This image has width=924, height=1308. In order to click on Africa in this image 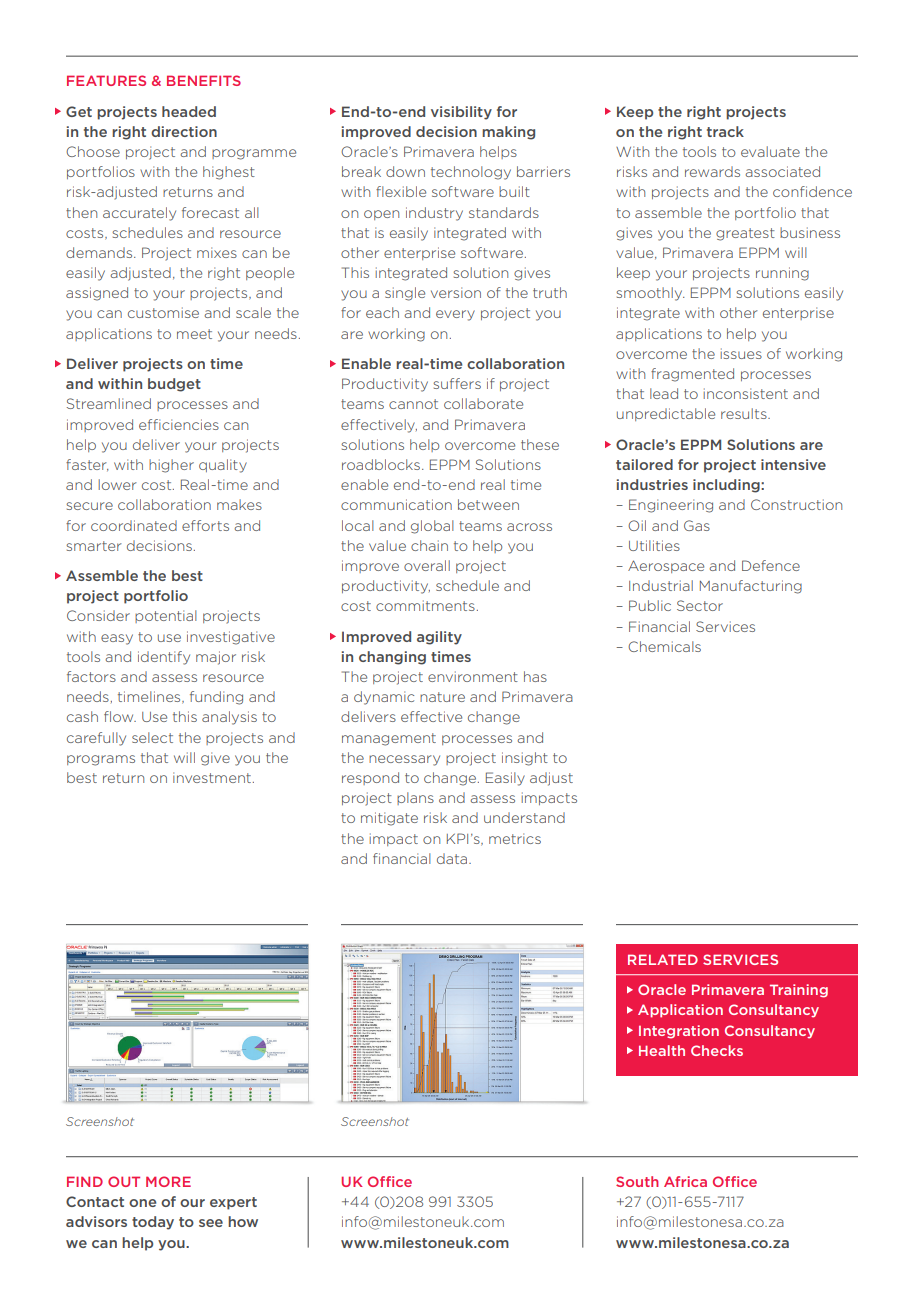, I will do `click(685, 1181)`.
